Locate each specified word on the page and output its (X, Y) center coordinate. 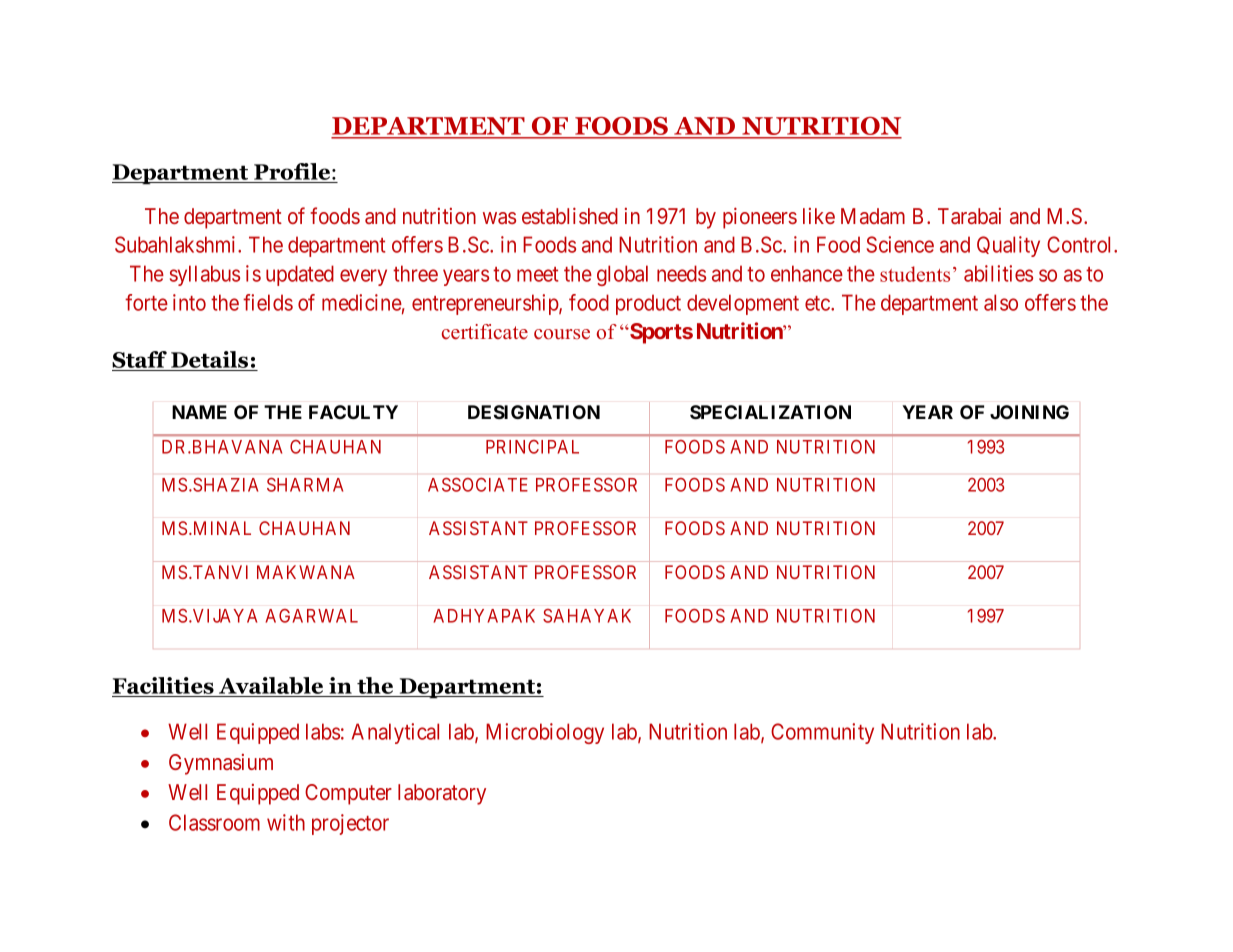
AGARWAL (311, 616)
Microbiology (545, 733)
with (286, 822)
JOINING (1029, 412)
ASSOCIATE (478, 485)
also (1001, 302)
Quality (1008, 246)
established (570, 215)
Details (210, 361)
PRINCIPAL (532, 447)
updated (300, 275)
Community (822, 733)
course (562, 334)
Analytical (395, 733)
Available (271, 687)
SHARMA (305, 485)
